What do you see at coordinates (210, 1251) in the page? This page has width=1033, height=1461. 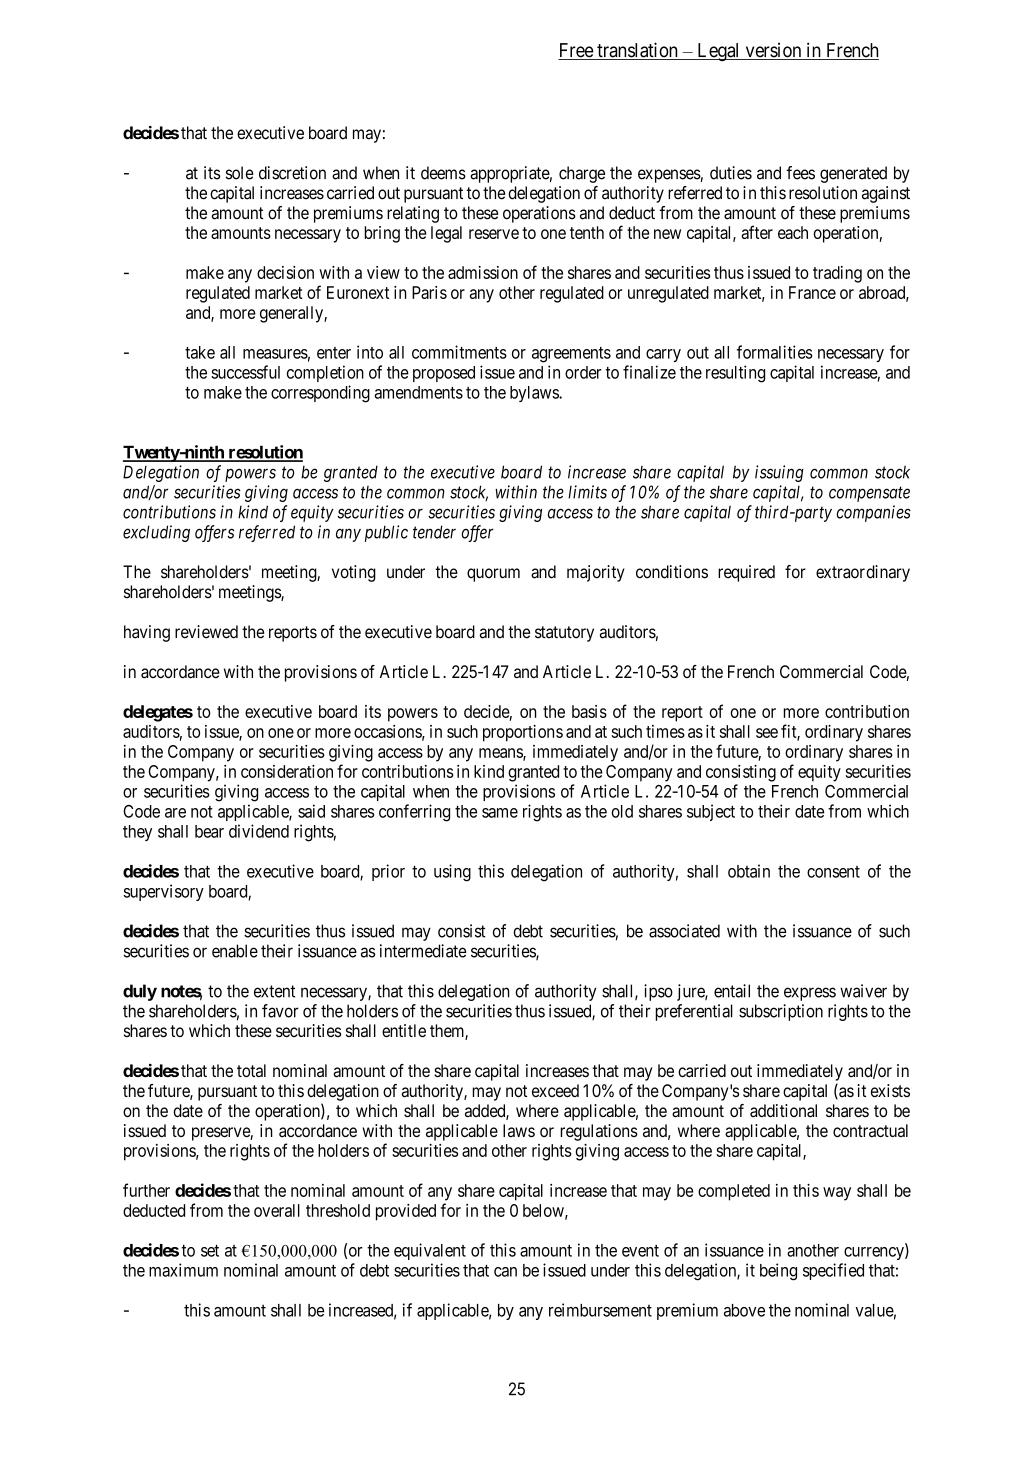 I see `set` at bounding box center [210, 1251].
